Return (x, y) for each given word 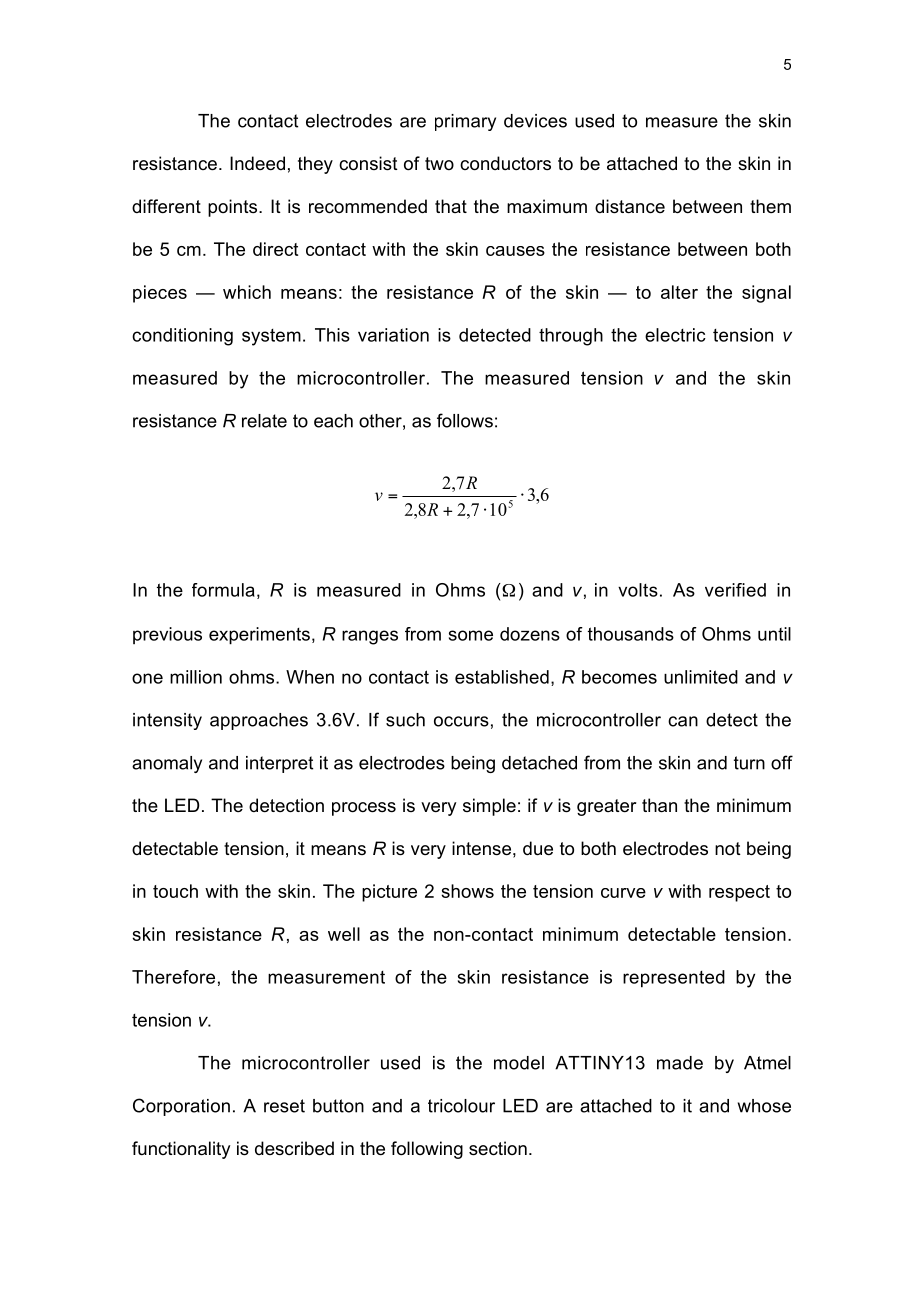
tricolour (461, 1106)
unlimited (701, 677)
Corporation (181, 1107)
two (439, 163)
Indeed (257, 163)
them (770, 206)
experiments (259, 636)
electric (675, 335)
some (471, 635)
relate (264, 421)
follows (465, 420)
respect (739, 893)
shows (467, 891)
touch (175, 891)
